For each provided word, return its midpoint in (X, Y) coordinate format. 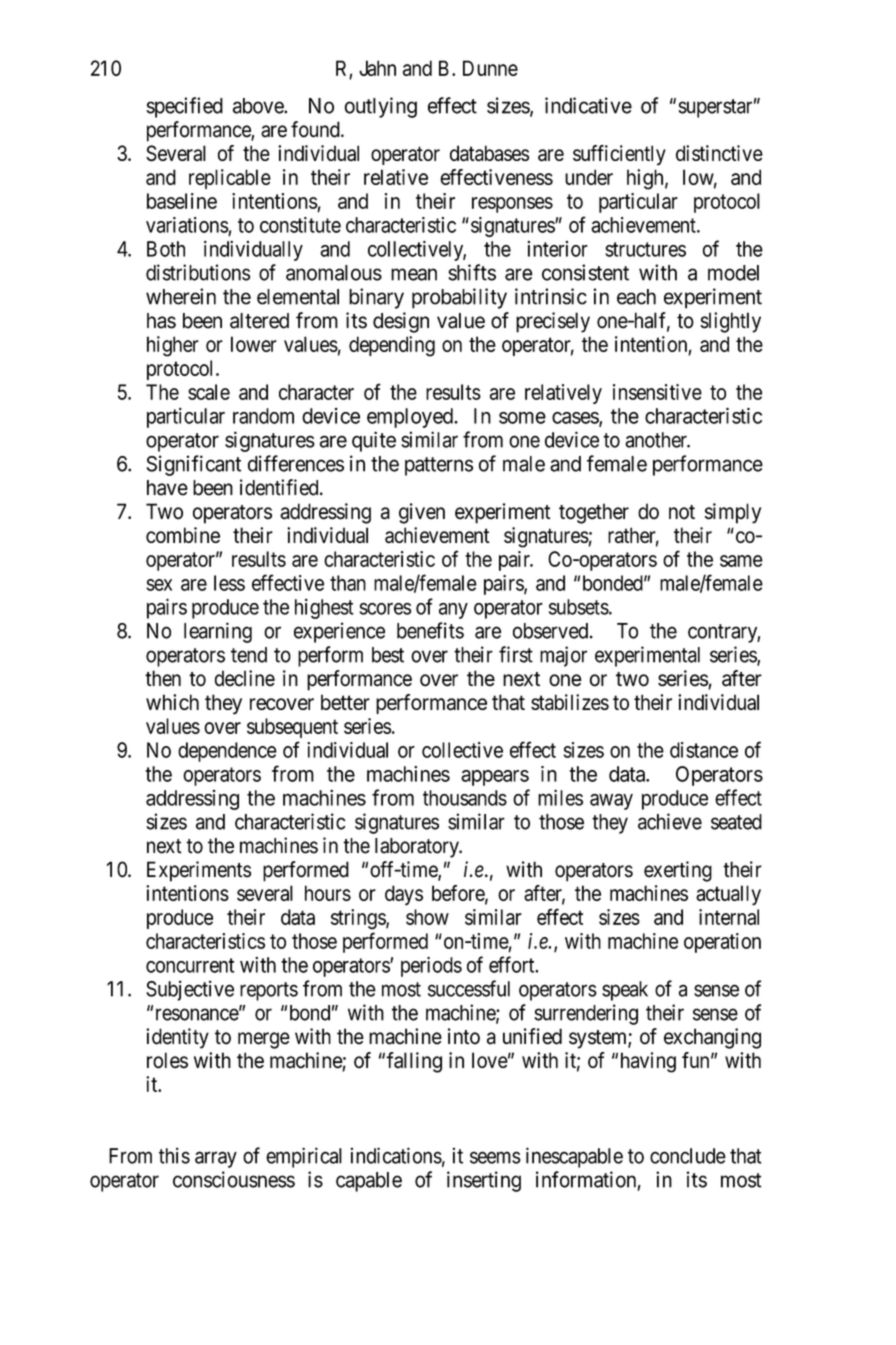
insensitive (657, 392)
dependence (227, 752)
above (259, 106)
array (216, 1159)
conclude (688, 1156)
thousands (465, 798)
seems (495, 1157)
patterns (439, 466)
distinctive (719, 153)
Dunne (490, 68)
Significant (194, 465)
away (611, 802)
